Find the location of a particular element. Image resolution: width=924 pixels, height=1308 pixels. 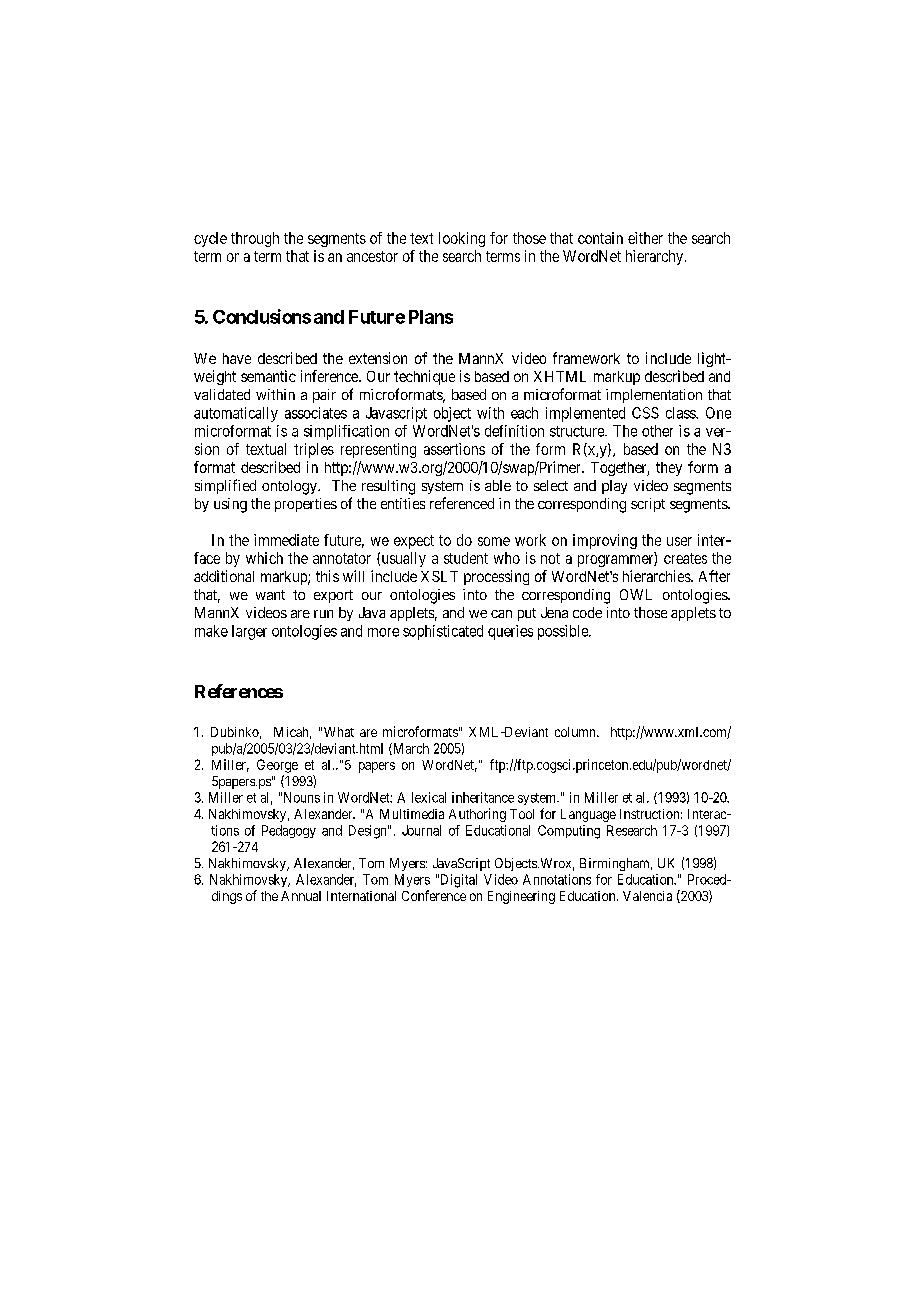

student is located at coordinates (466, 558).
